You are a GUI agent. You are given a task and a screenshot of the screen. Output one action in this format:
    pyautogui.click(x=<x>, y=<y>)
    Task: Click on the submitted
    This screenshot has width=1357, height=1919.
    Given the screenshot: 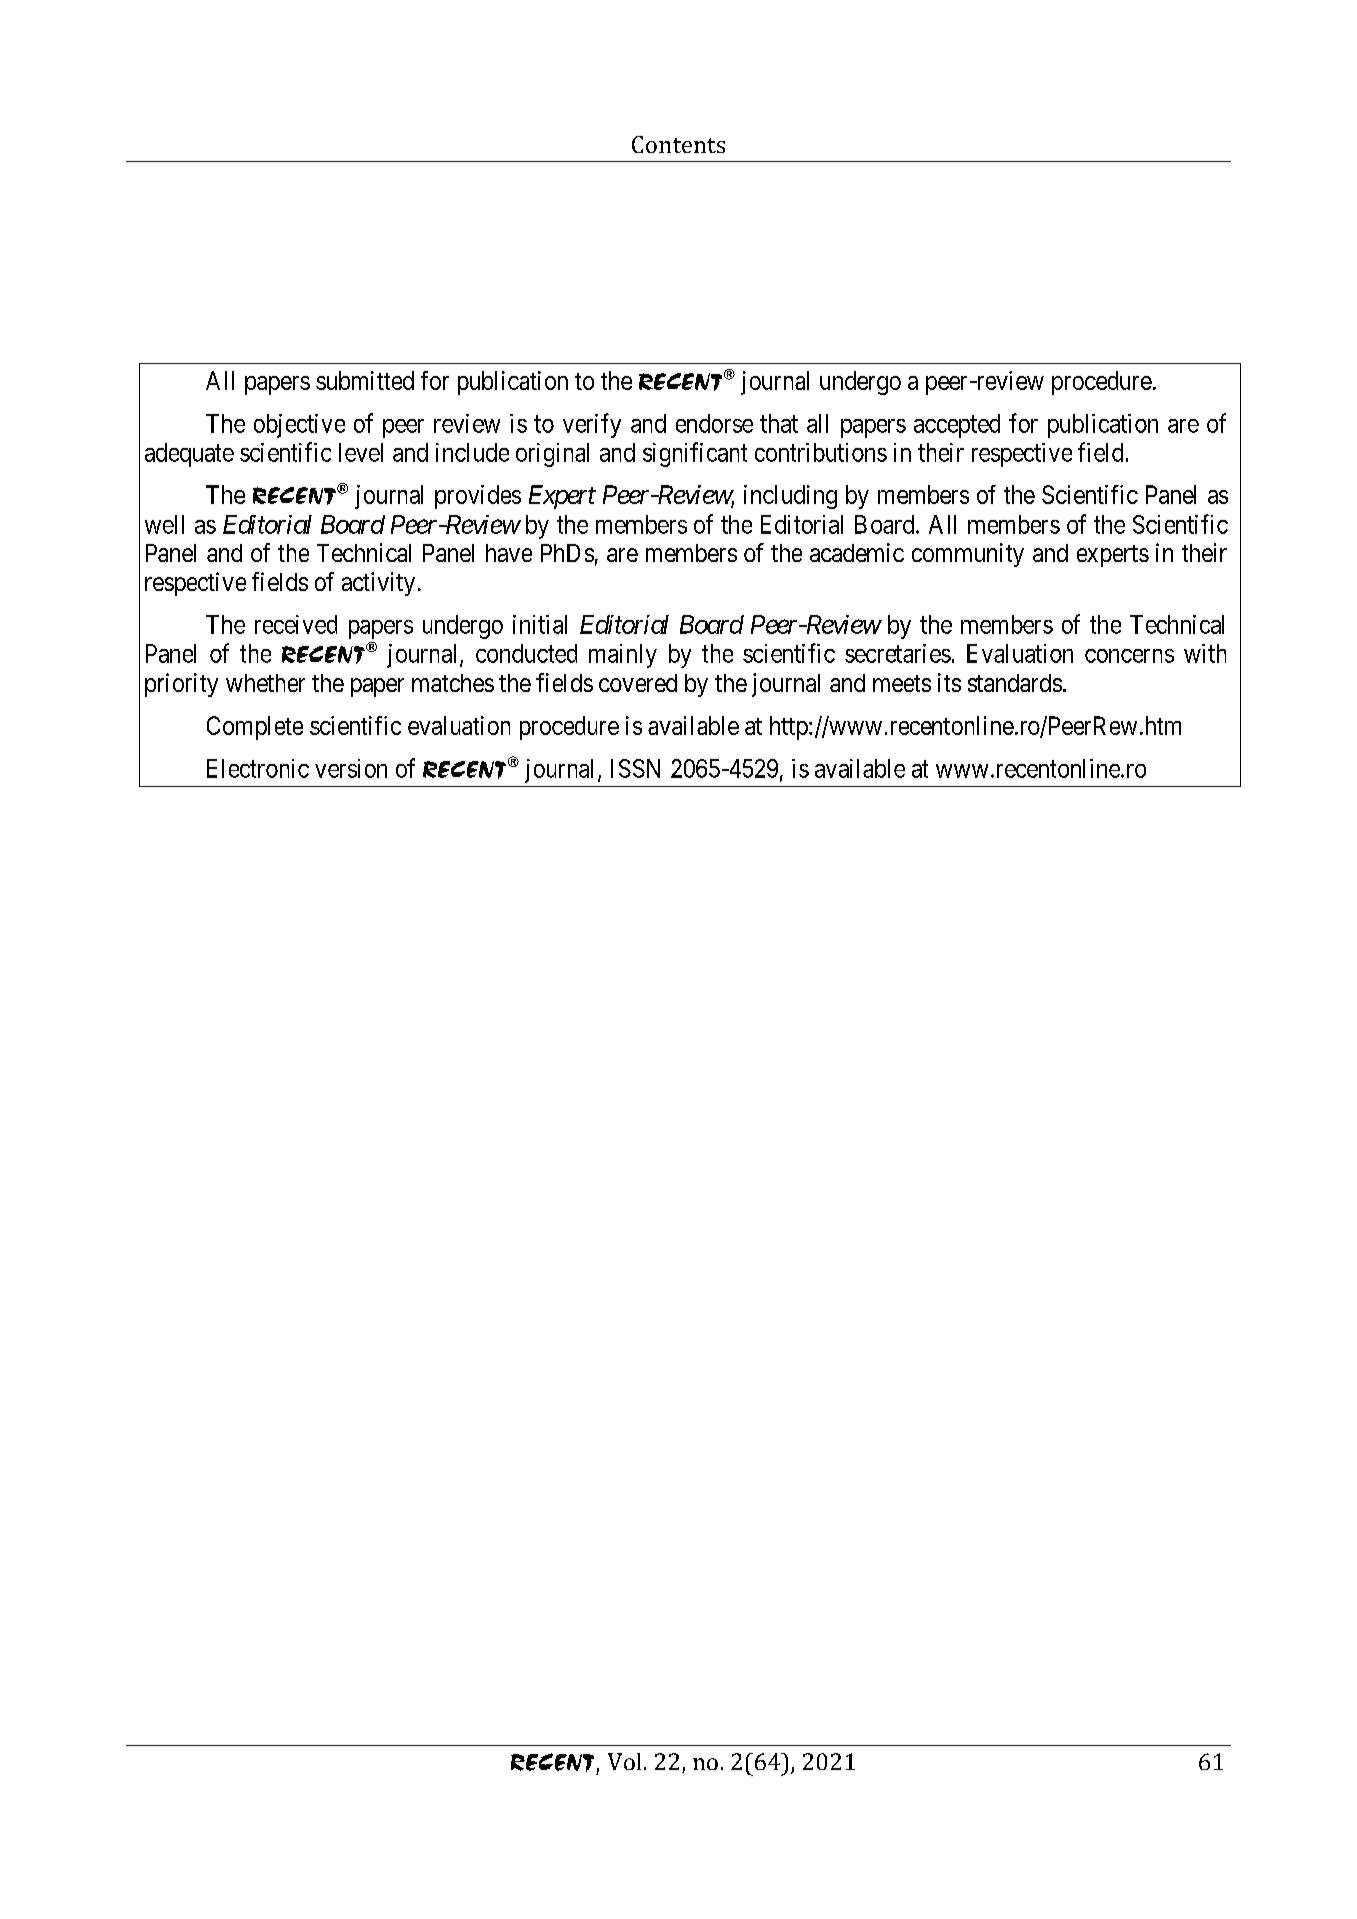 What is the action you would take?
    pyautogui.click(x=365, y=380)
